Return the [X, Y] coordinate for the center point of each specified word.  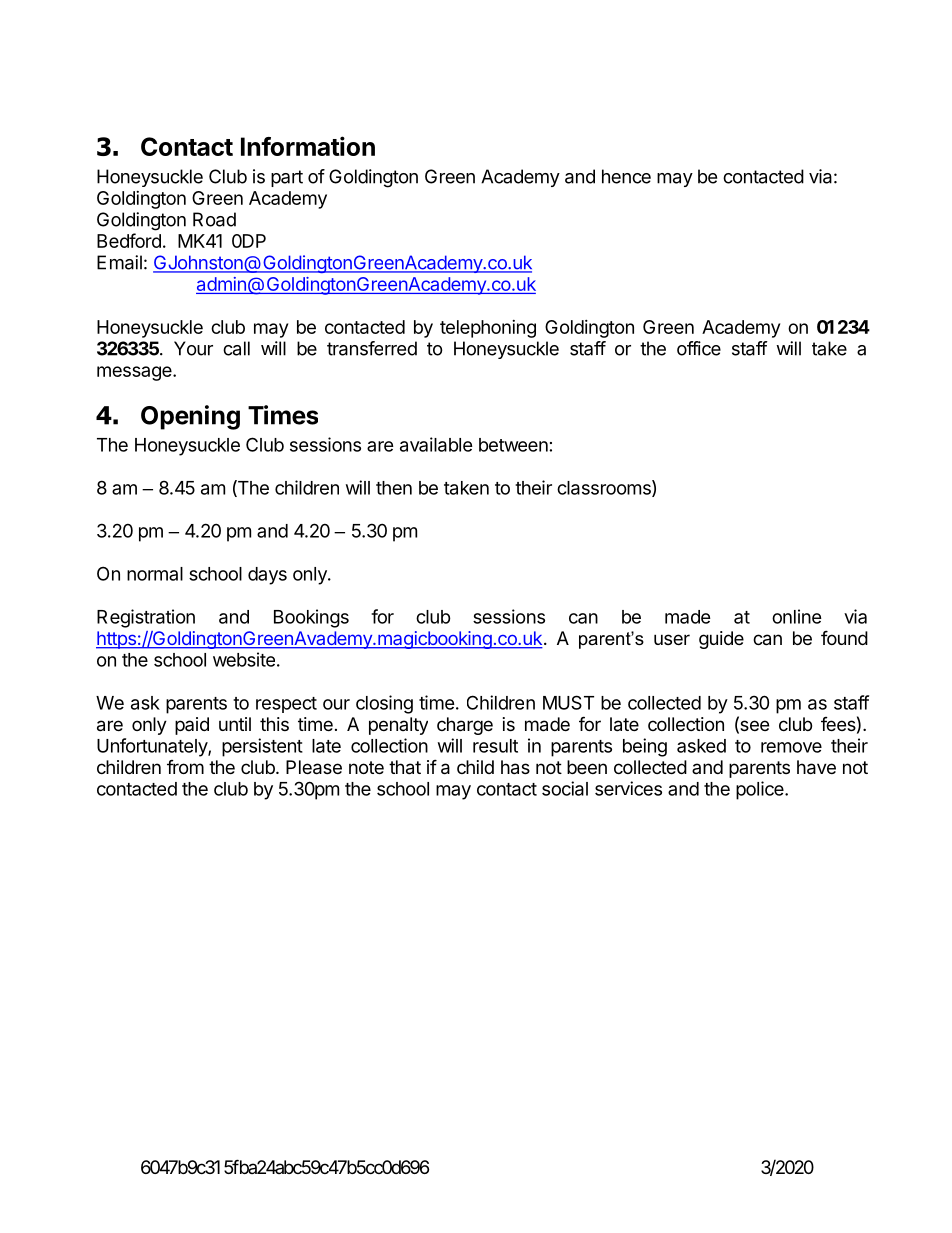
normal [155, 574]
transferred [372, 348]
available [436, 444]
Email [119, 262]
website [244, 659]
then [394, 488]
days [267, 576]
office [699, 348]
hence [626, 176]
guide [721, 640]
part [287, 178]
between [513, 445]
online [797, 616]
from [185, 767]
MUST [568, 702]
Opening [190, 417]
